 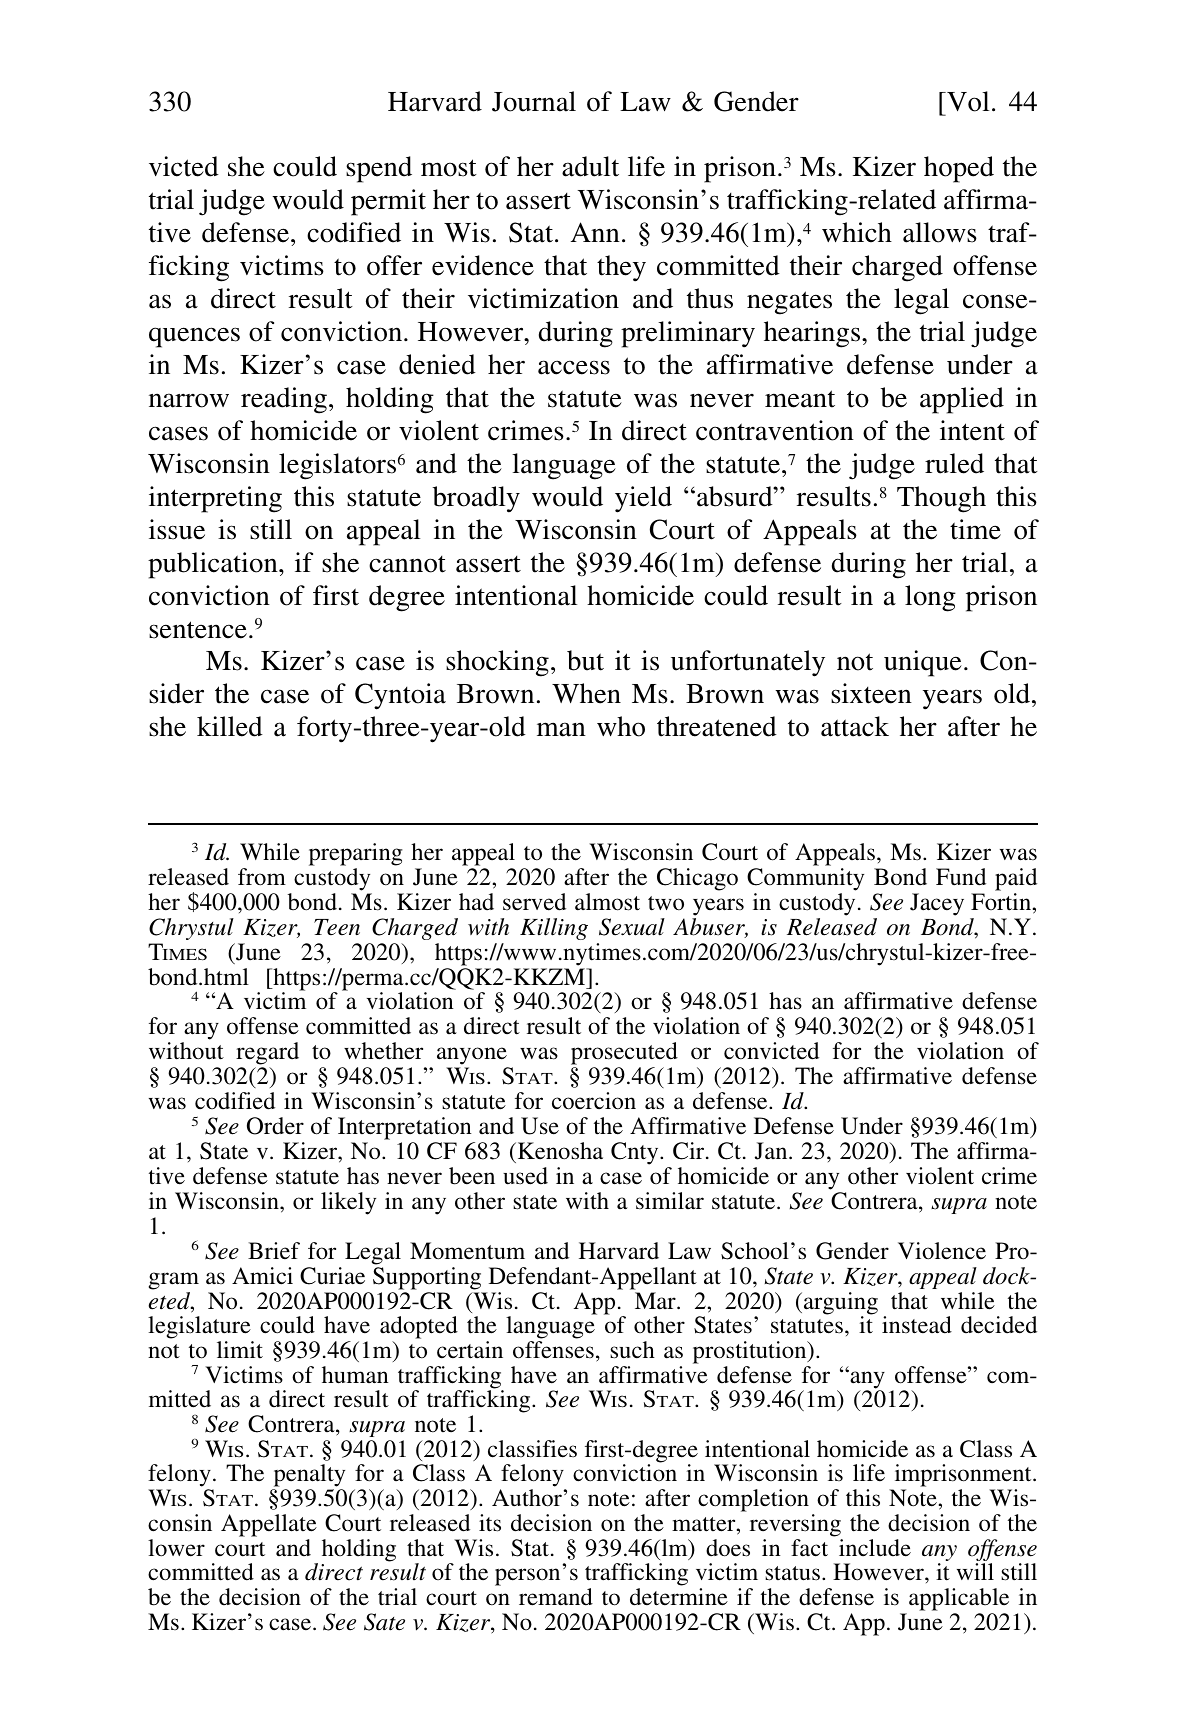 What do you see at coordinates (379, 169) in the screenshot?
I see `spend` at bounding box center [379, 169].
